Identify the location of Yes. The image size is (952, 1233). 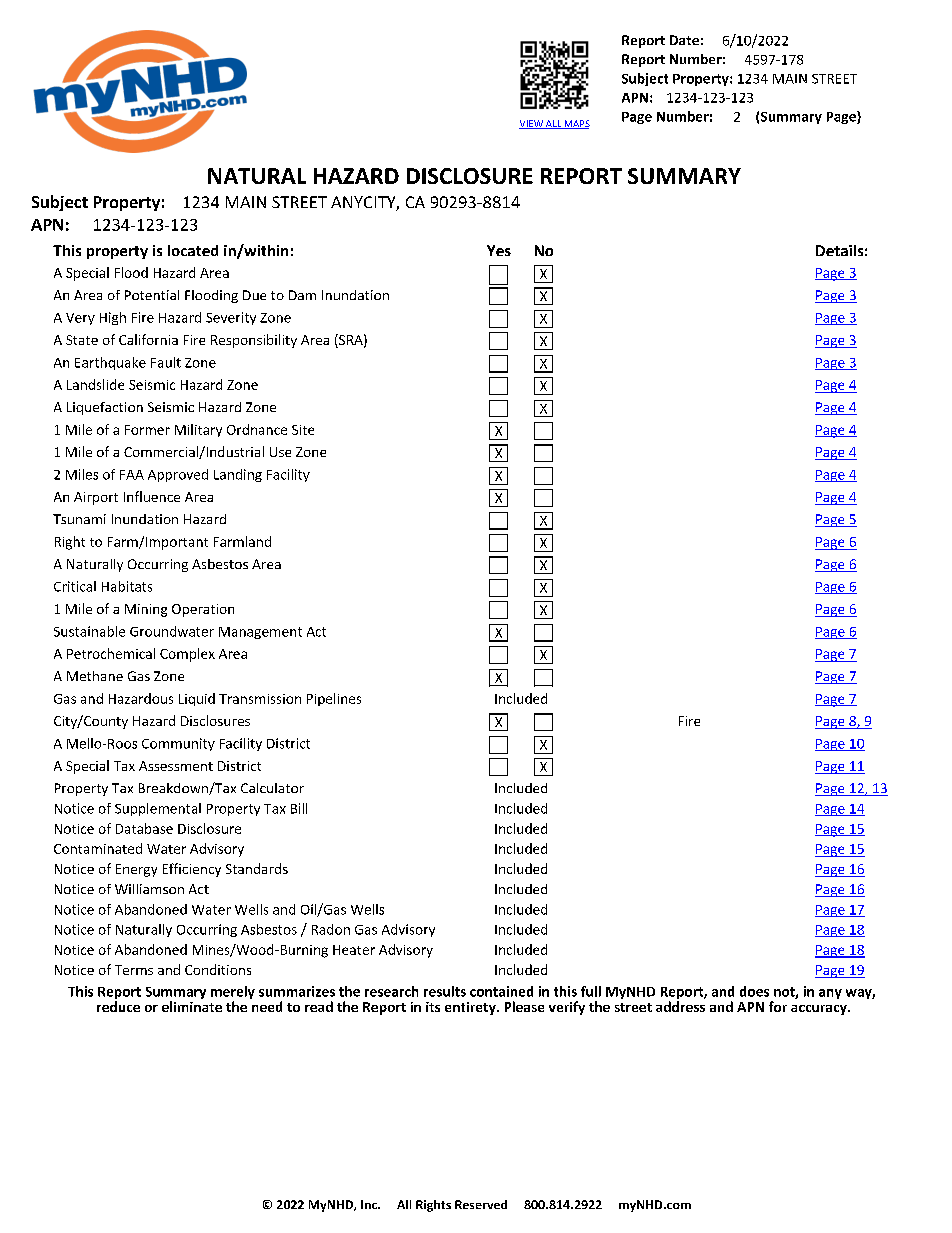
(499, 250).
